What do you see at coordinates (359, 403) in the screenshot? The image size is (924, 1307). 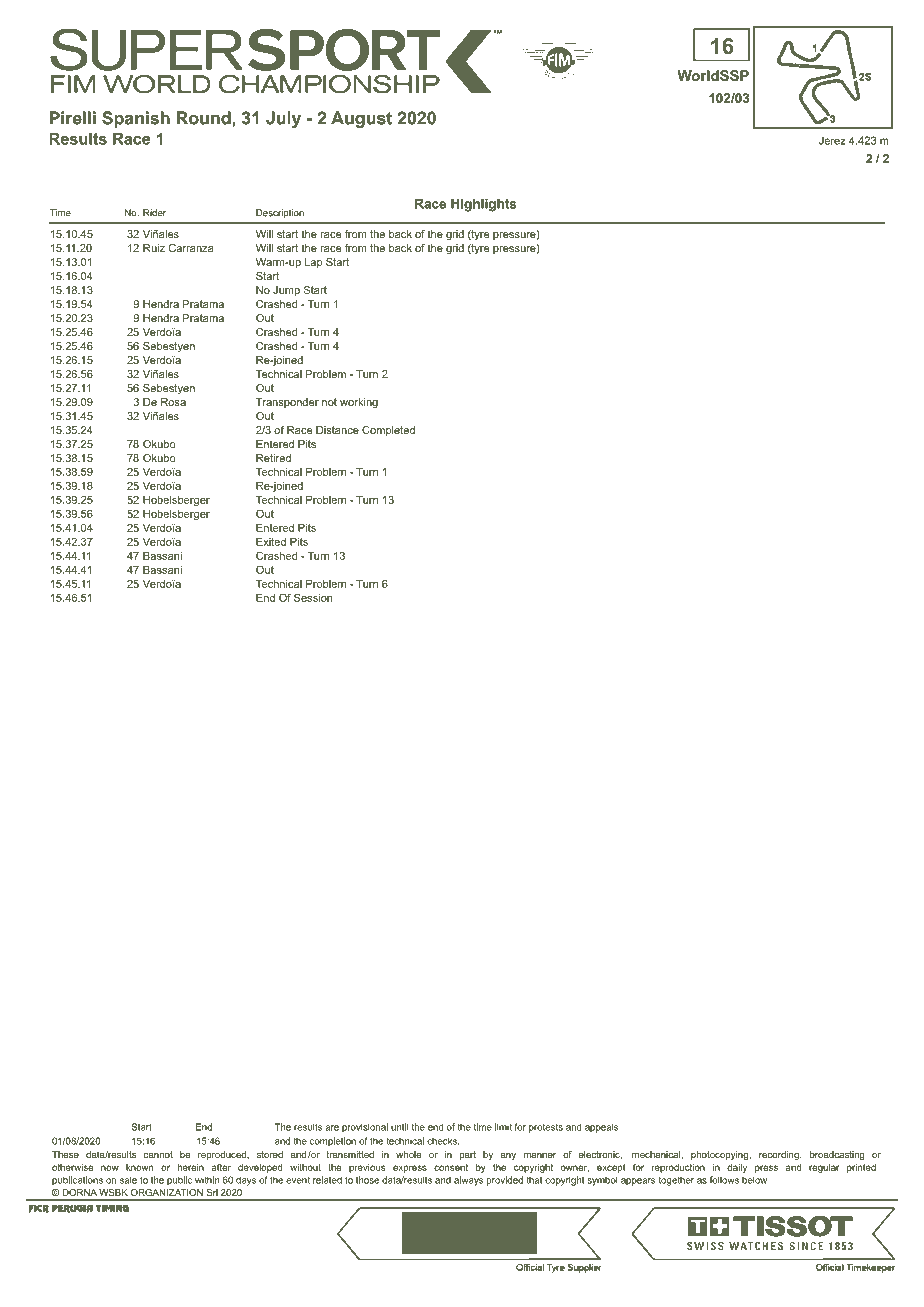 I see `working` at bounding box center [359, 403].
